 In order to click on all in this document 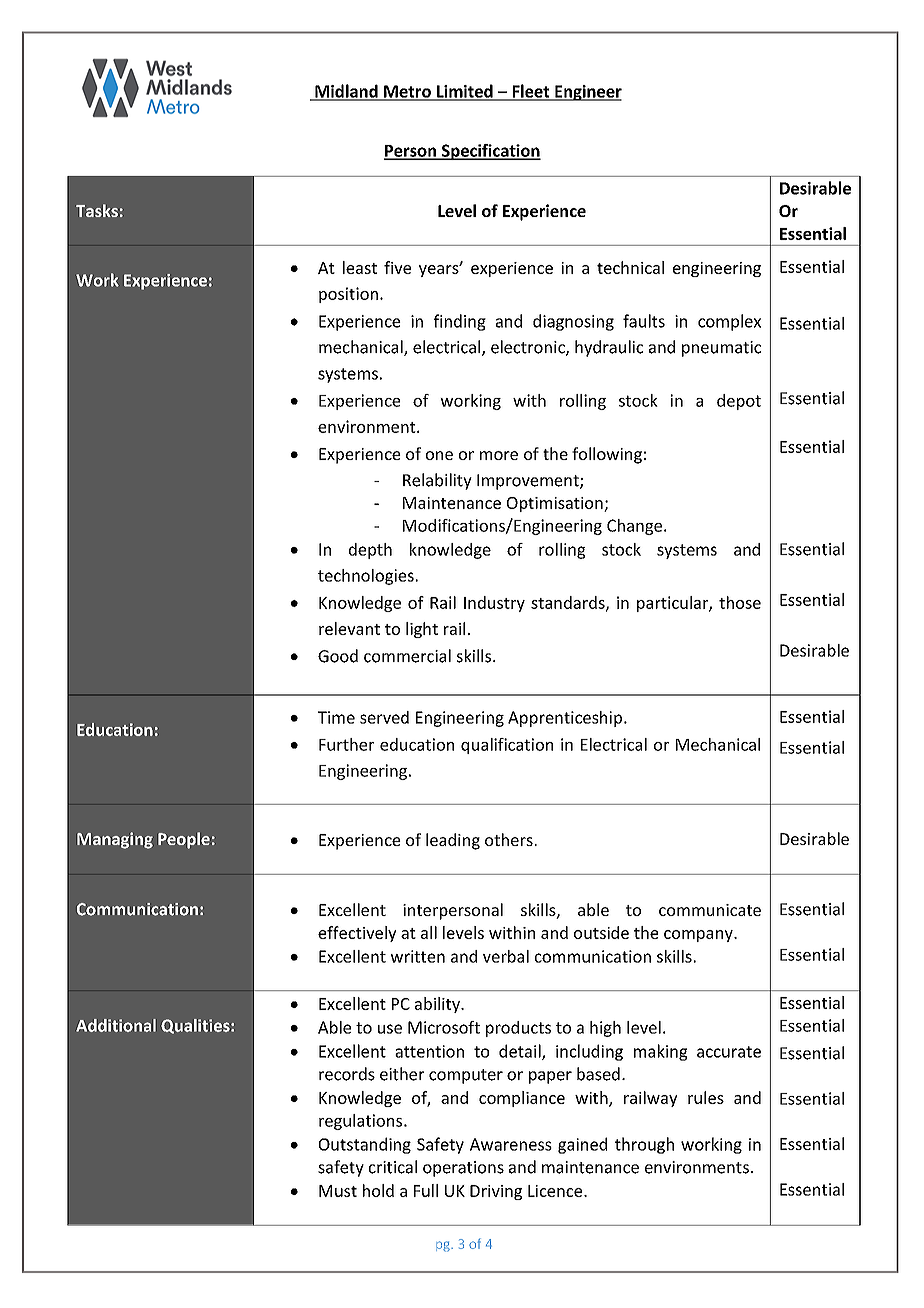, I will do `click(429, 932)`.
